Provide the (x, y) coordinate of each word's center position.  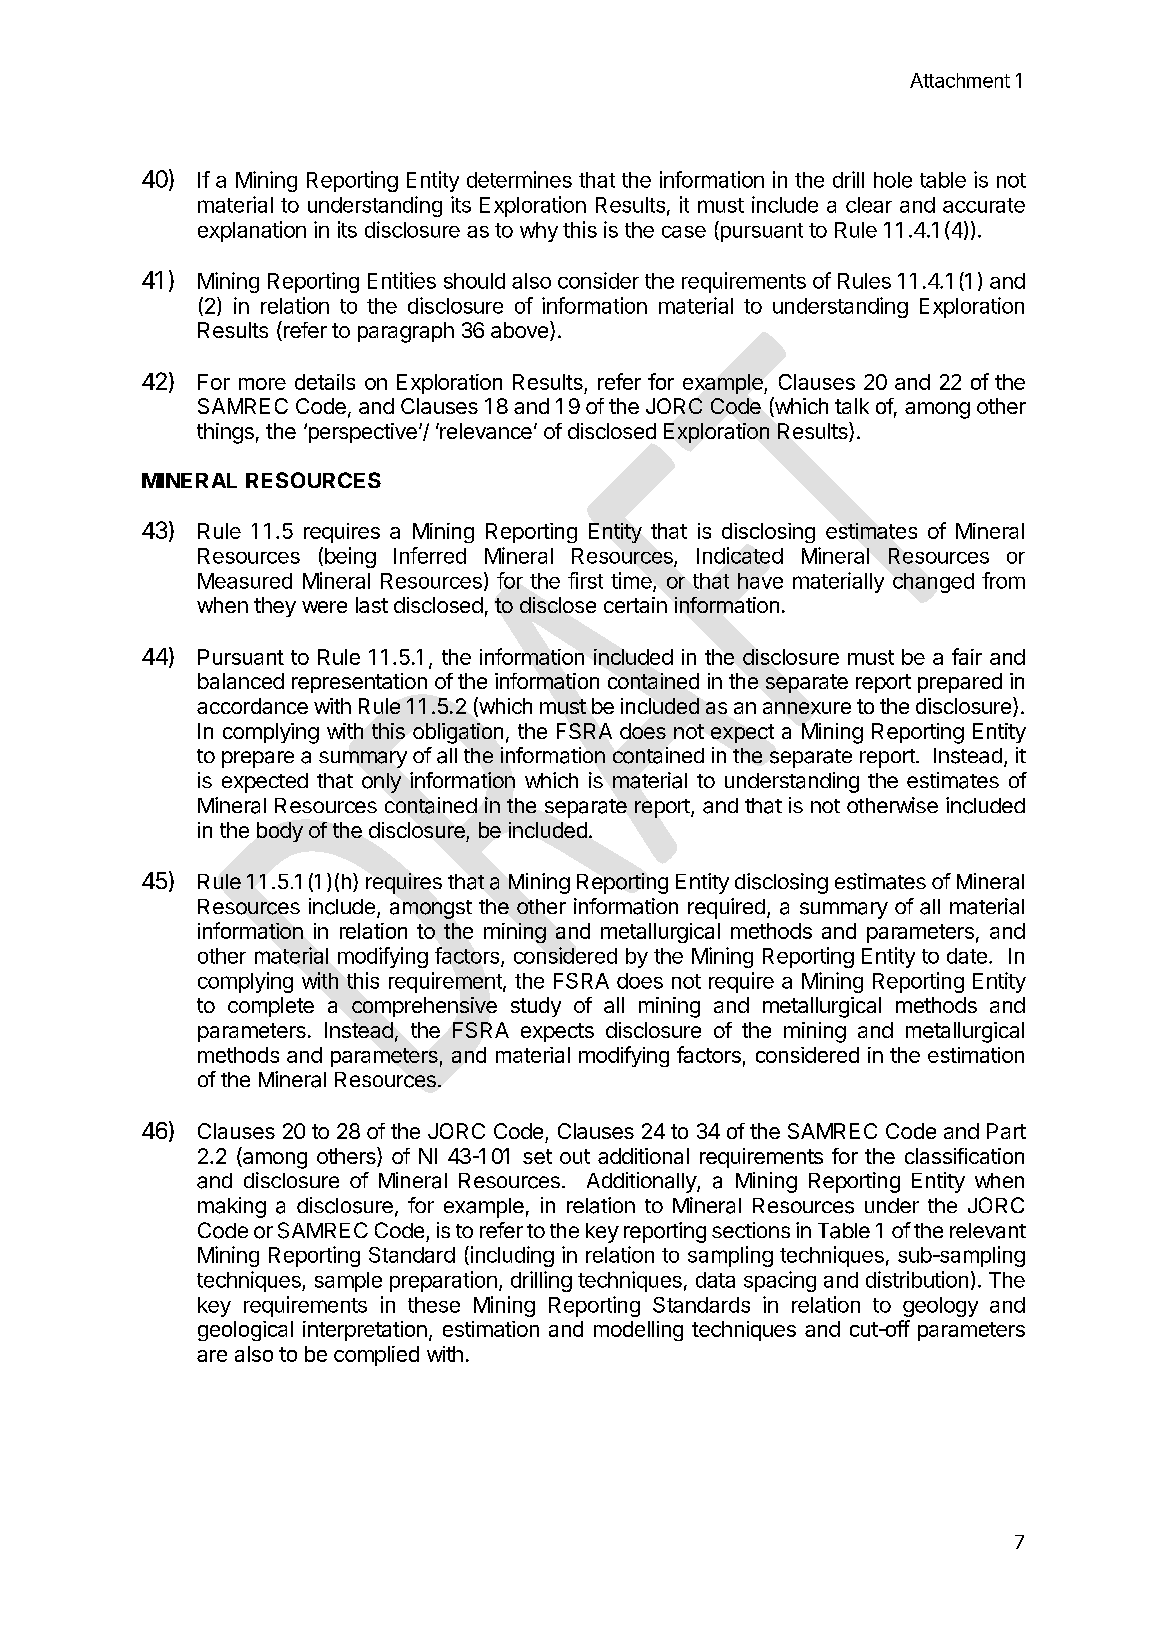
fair (967, 656)
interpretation (365, 1331)
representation (359, 683)
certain (635, 605)
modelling (638, 1331)
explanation (252, 231)
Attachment (960, 80)
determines (519, 179)
